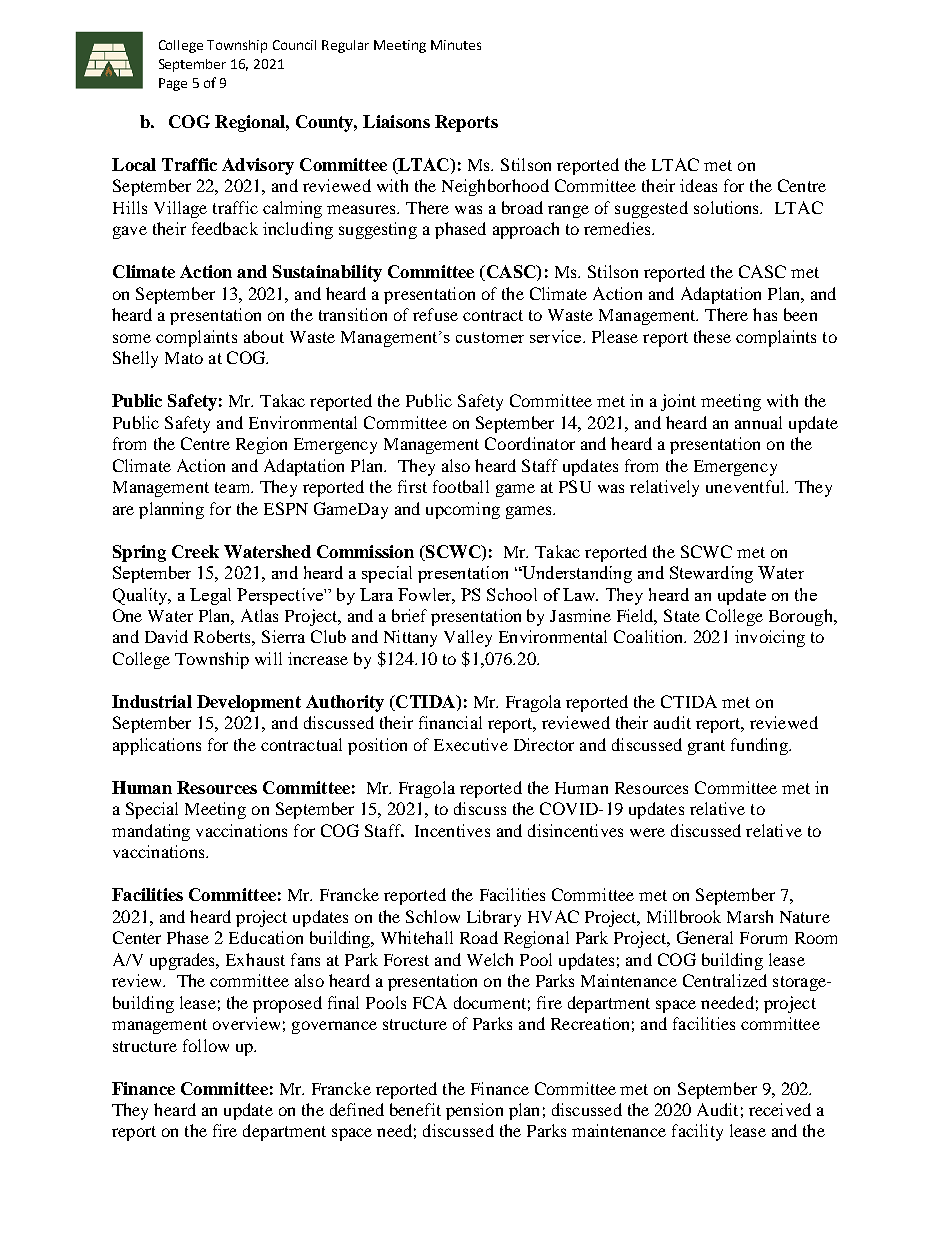 This document has height=1233, width=952. Describe the element at coordinates (494, 918) in the document. I see `Library` at that location.
